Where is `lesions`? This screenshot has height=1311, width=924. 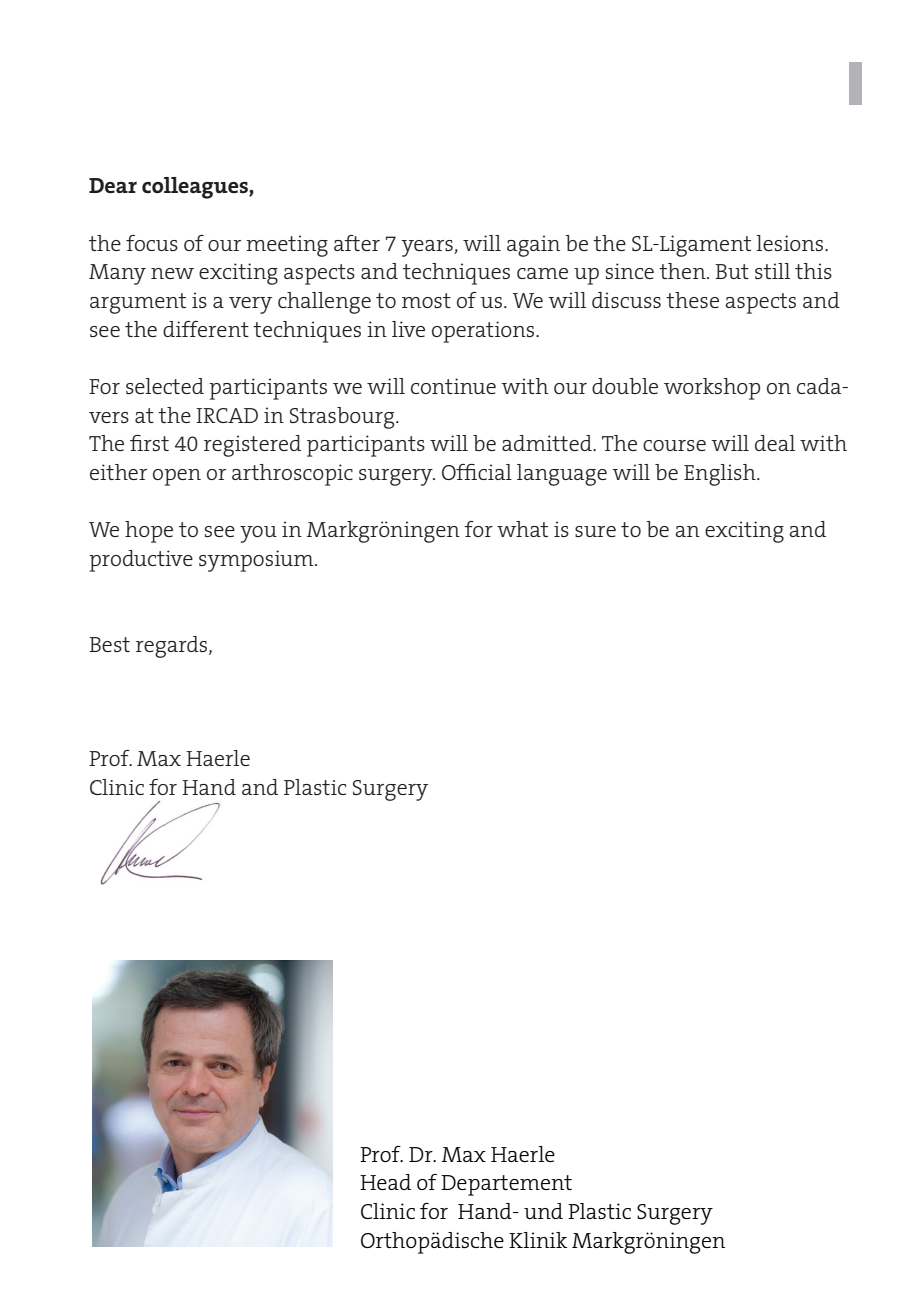 lesions is located at coordinates (791, 243).
